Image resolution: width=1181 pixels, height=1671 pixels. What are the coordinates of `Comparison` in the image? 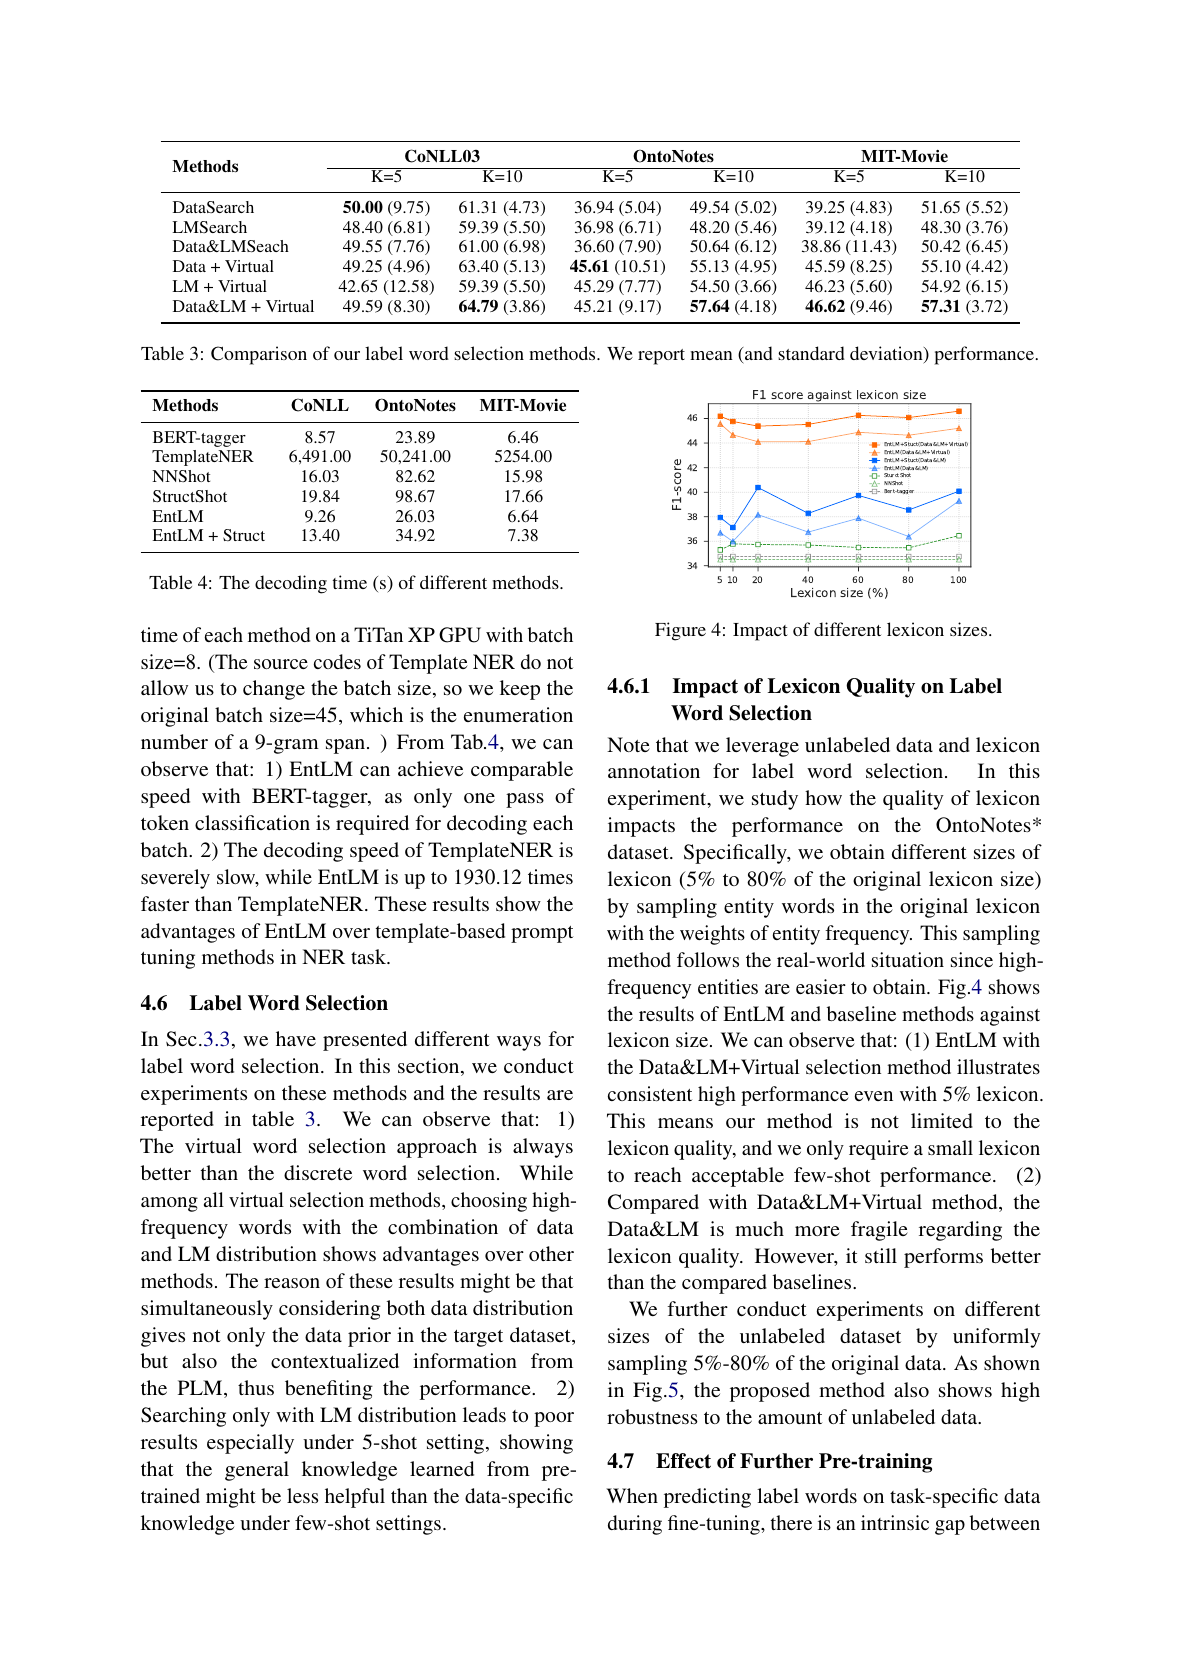 It's located at (259, 355).
